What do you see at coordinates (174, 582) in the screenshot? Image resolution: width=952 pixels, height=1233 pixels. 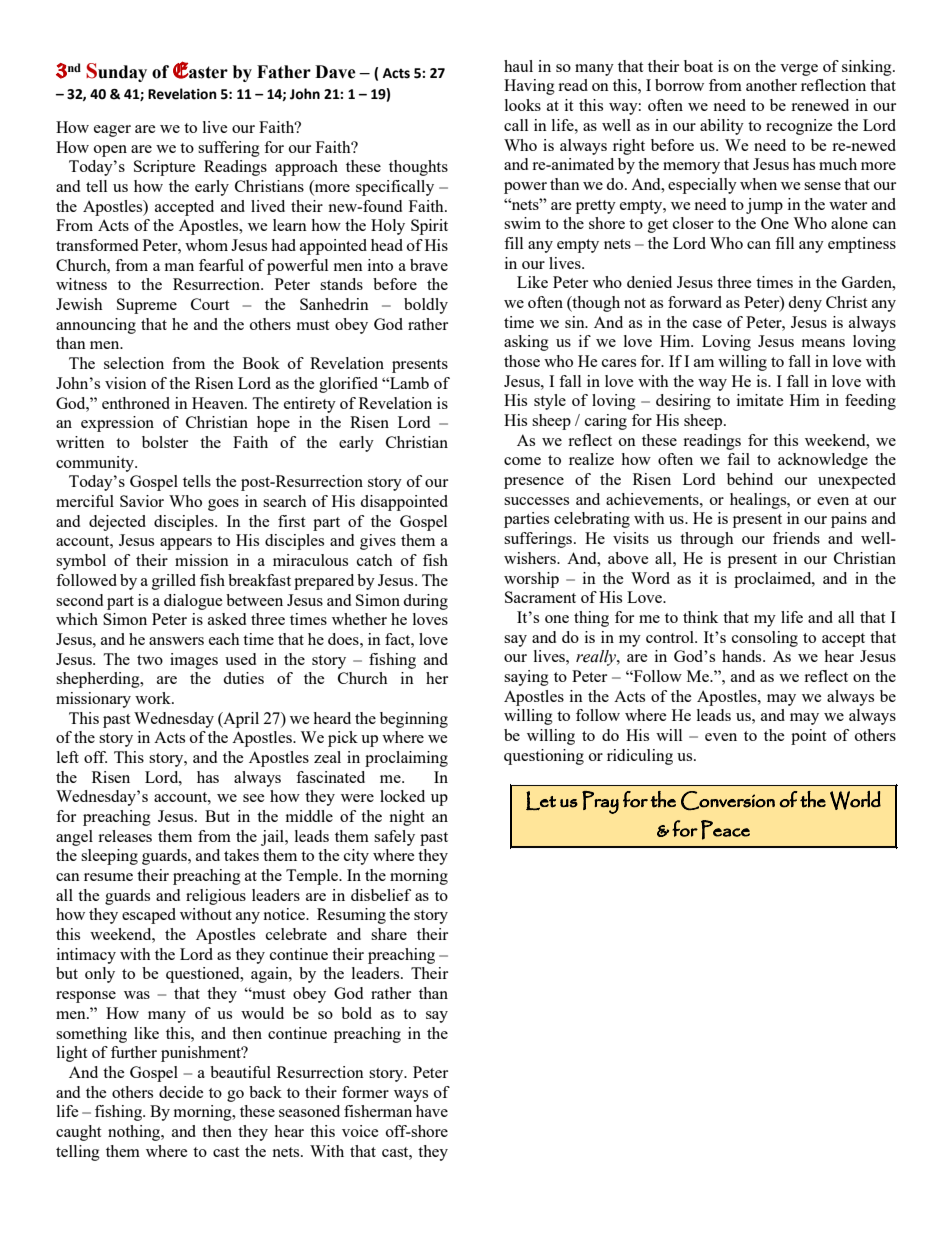 I see `grilled` at bounding box center [174, 582].
